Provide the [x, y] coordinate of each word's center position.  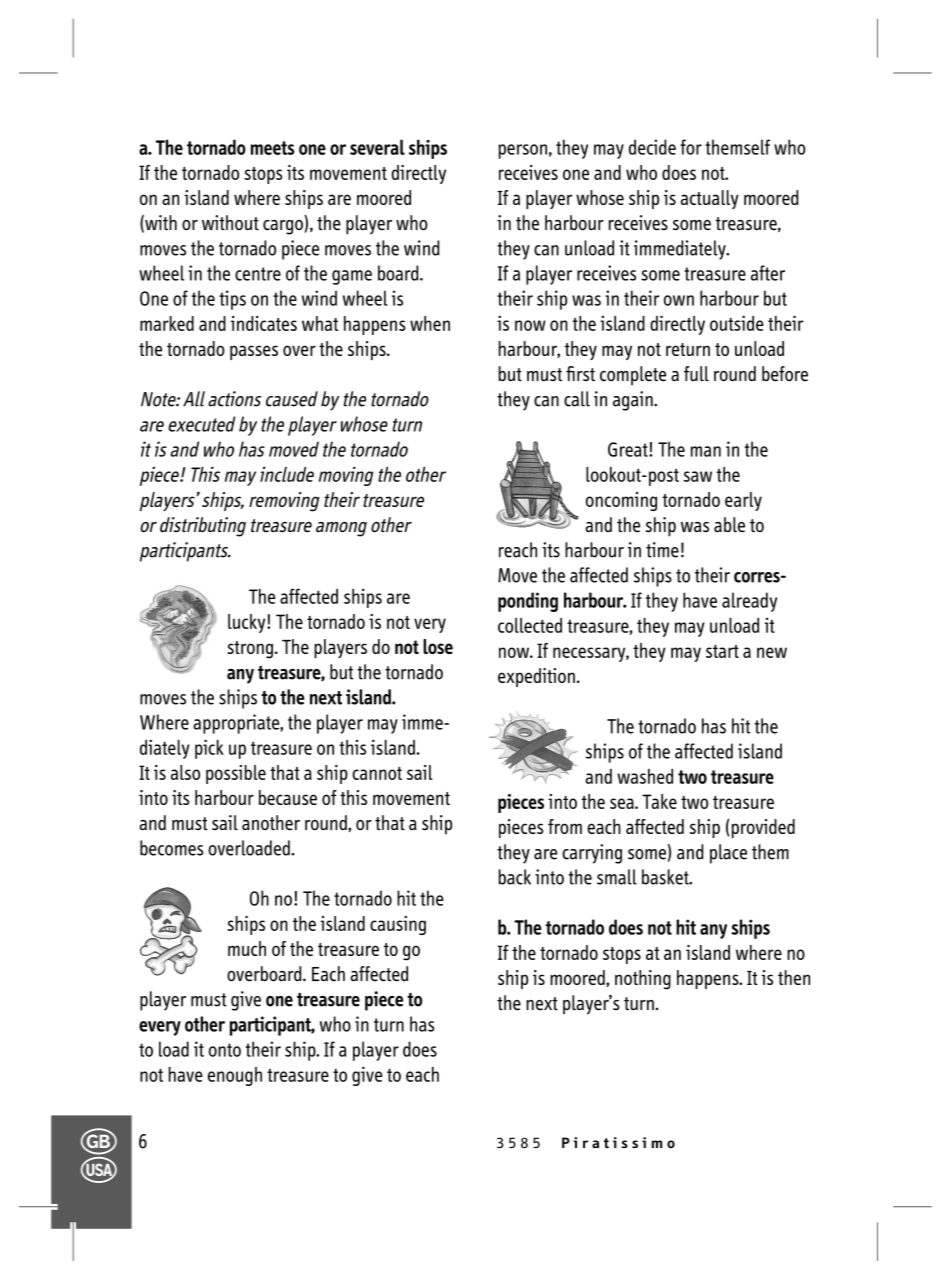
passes [254, 352]
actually [710, 199]
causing [398, 925]
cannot [377, 773]
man [706, 451]
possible [236, 774]
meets [272, 148]
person [523, 151]
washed [645, 776]
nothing [643, 980]
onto [225, 1050]
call [577, 399]
